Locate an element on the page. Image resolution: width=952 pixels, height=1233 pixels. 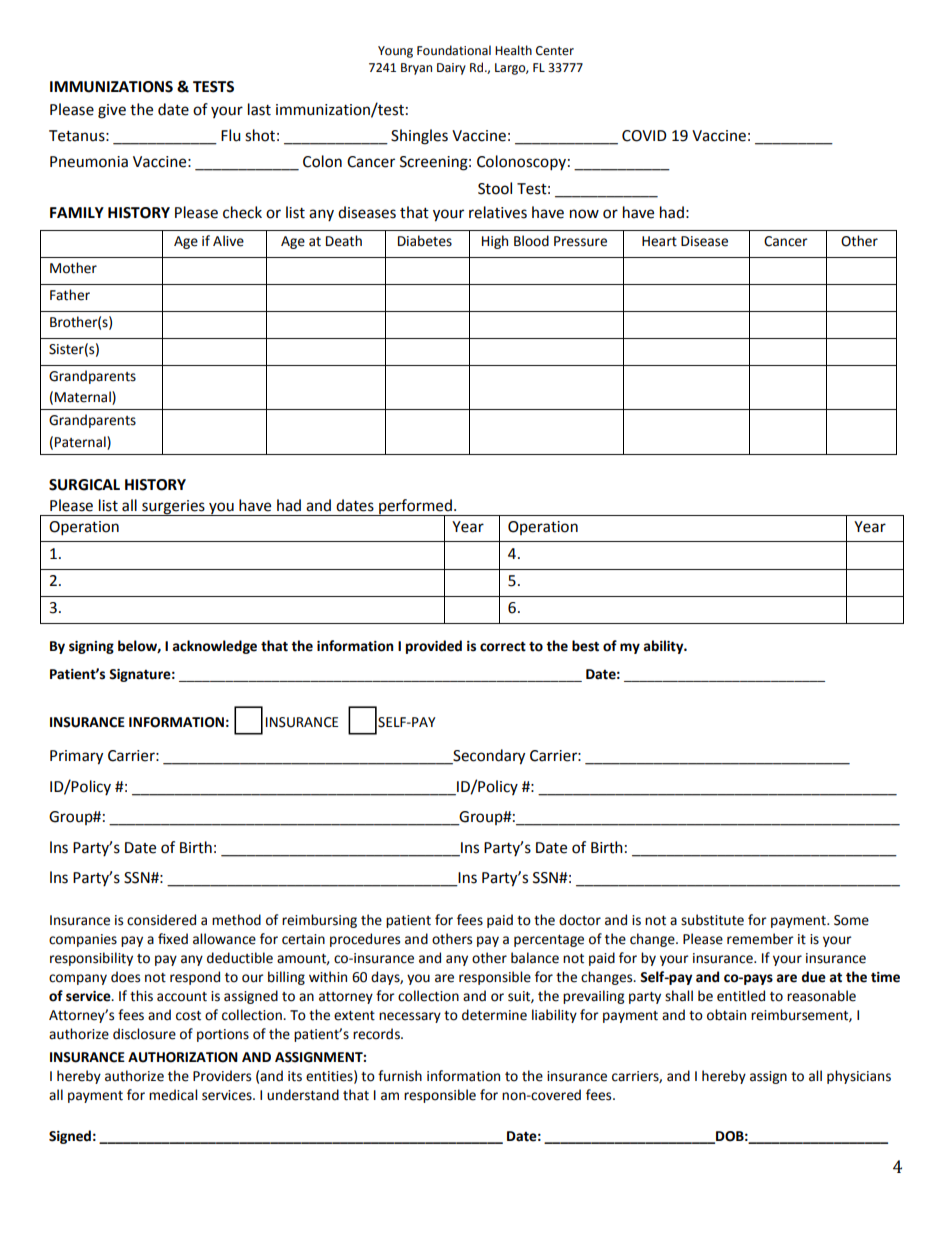
Dairy is located at coordinates (451, 69).
